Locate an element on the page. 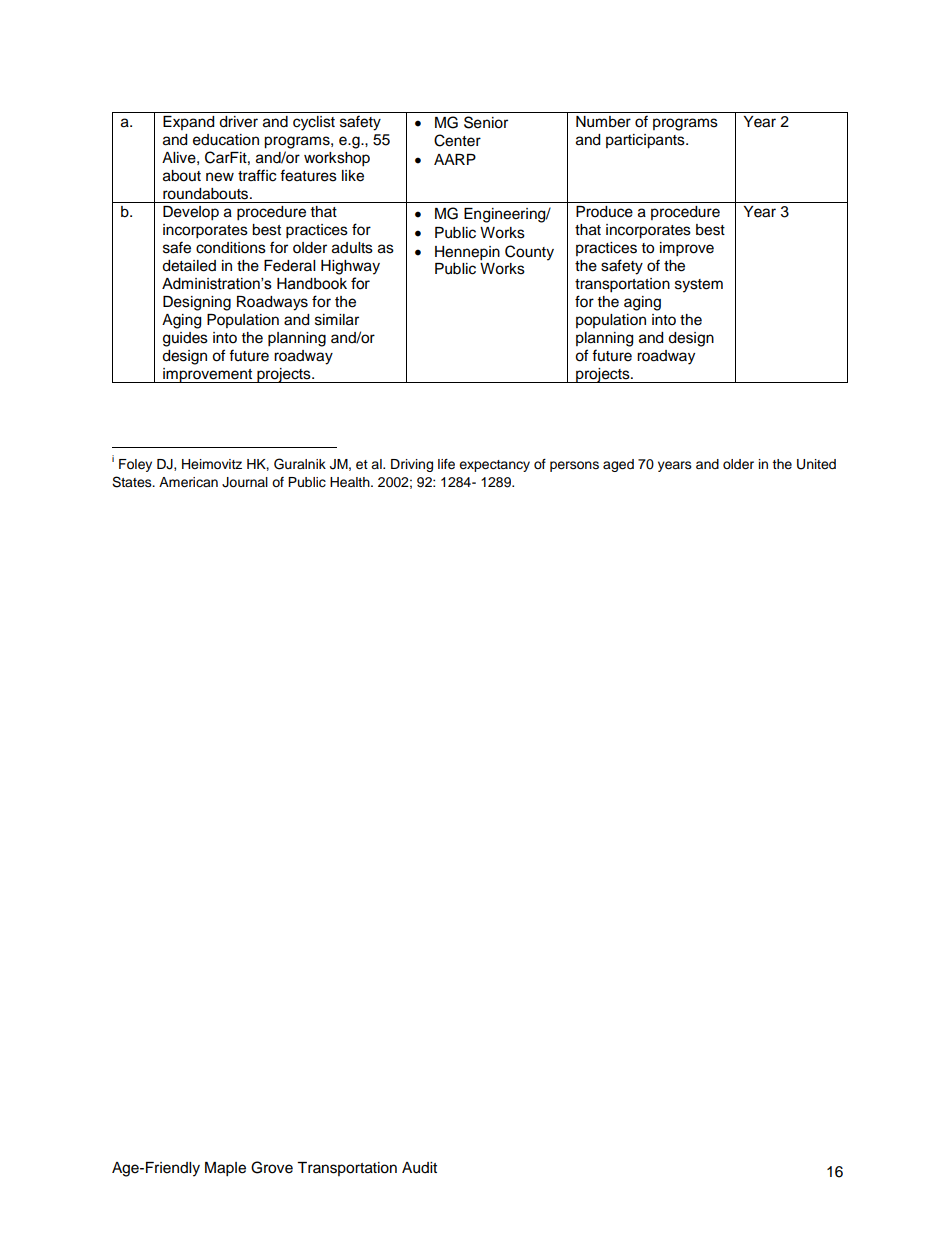 This document has width=952, height=1233. American is located at coordinates (188, 482).
